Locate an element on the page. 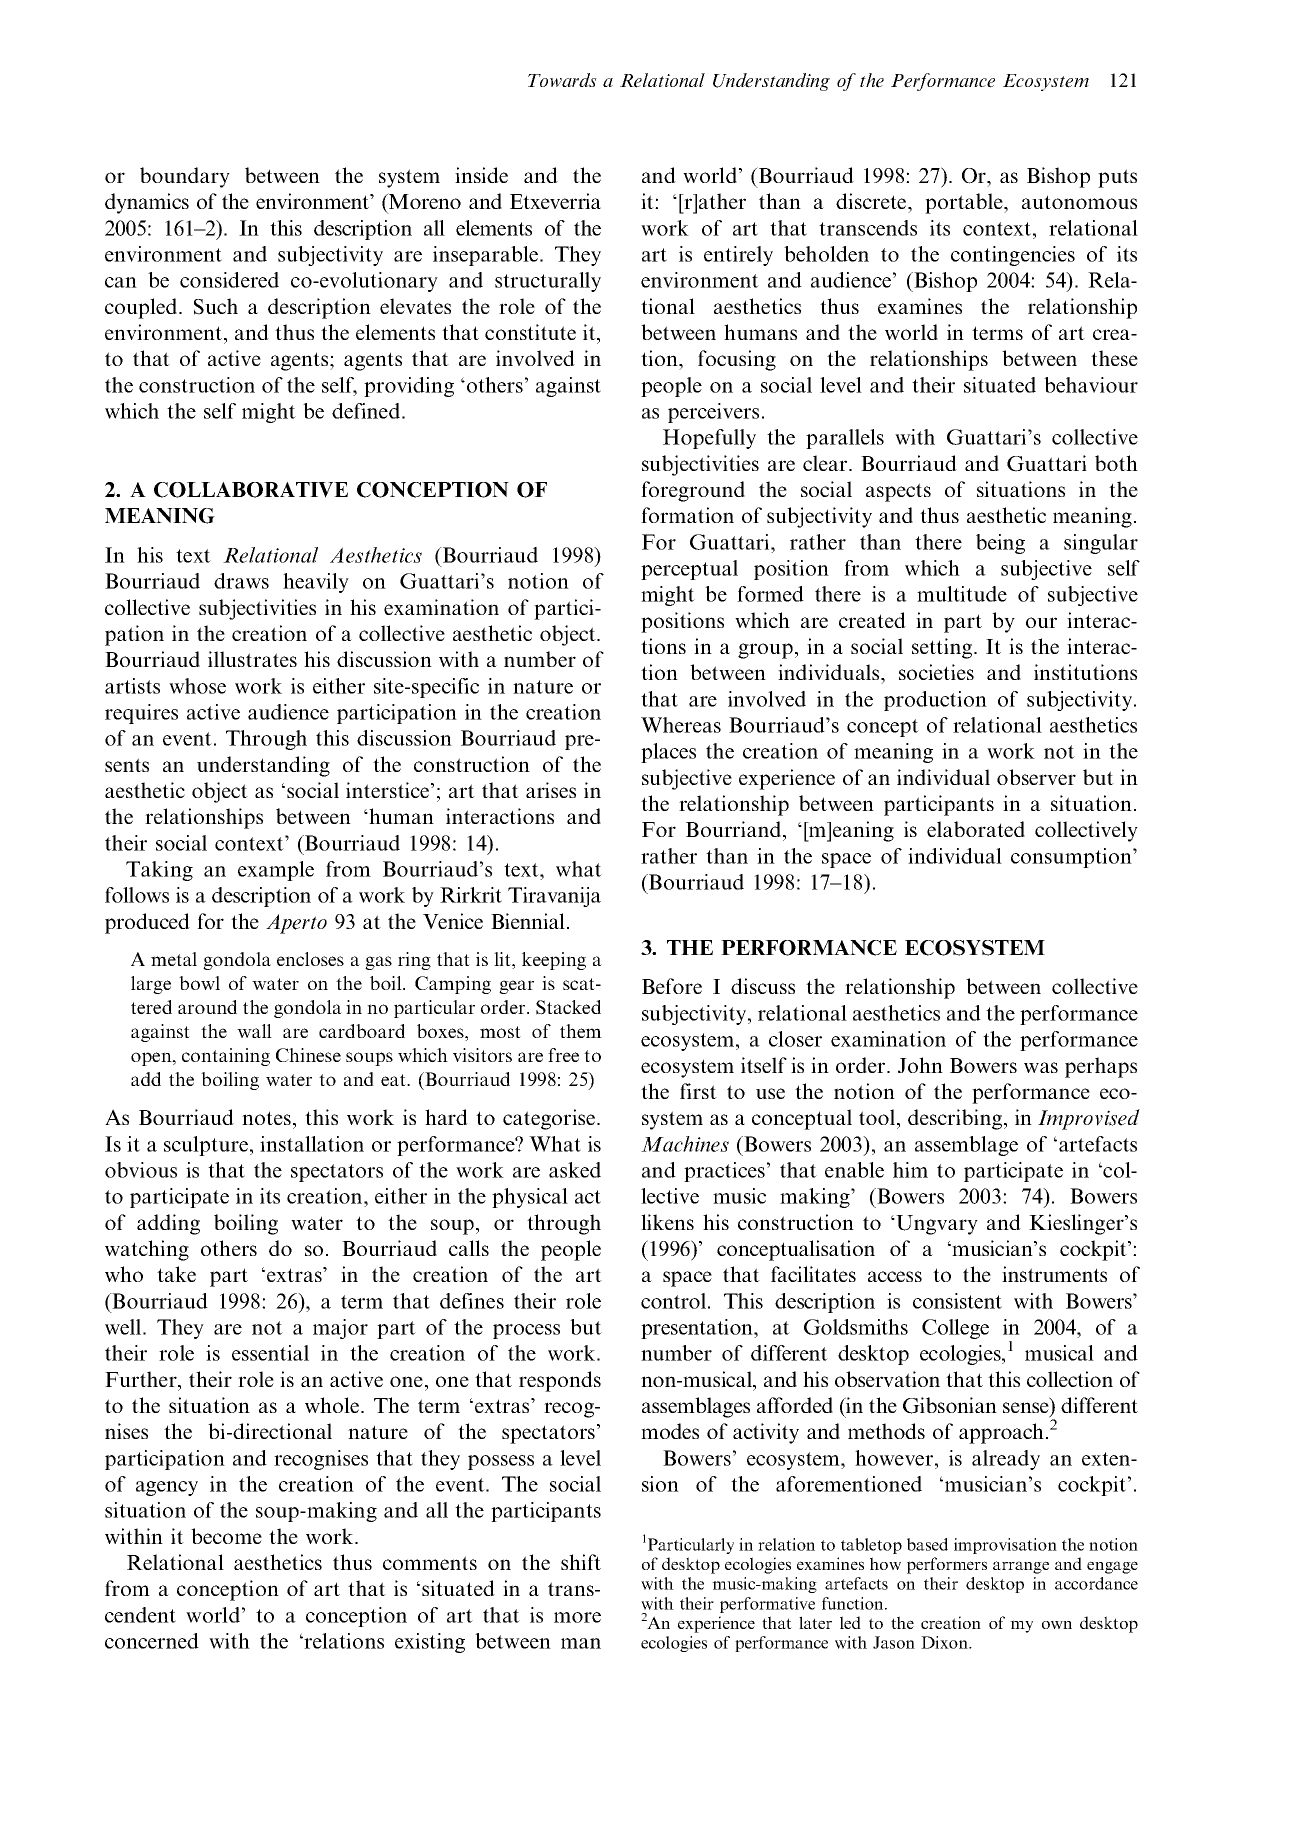 This page has height=1843, width=1303. boundary is located at coordinates (185, 177).
